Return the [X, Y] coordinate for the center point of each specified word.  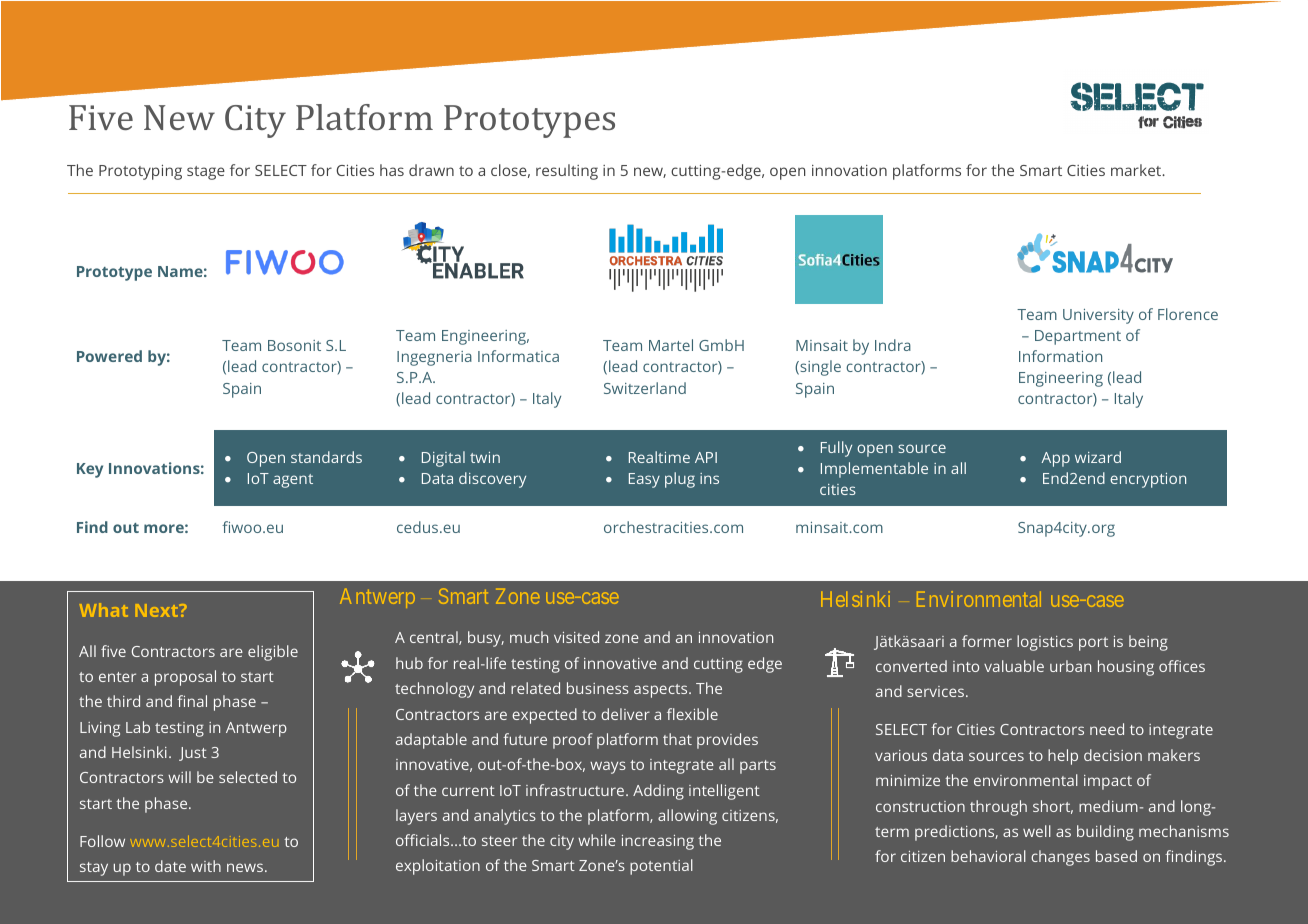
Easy [644, 480]
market [1137, 170]
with [206, 866]
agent [293, 481]
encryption [1148, 480]
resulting [567, 172]
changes [1060, 858]
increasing [658, 842]
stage [206, 173]
